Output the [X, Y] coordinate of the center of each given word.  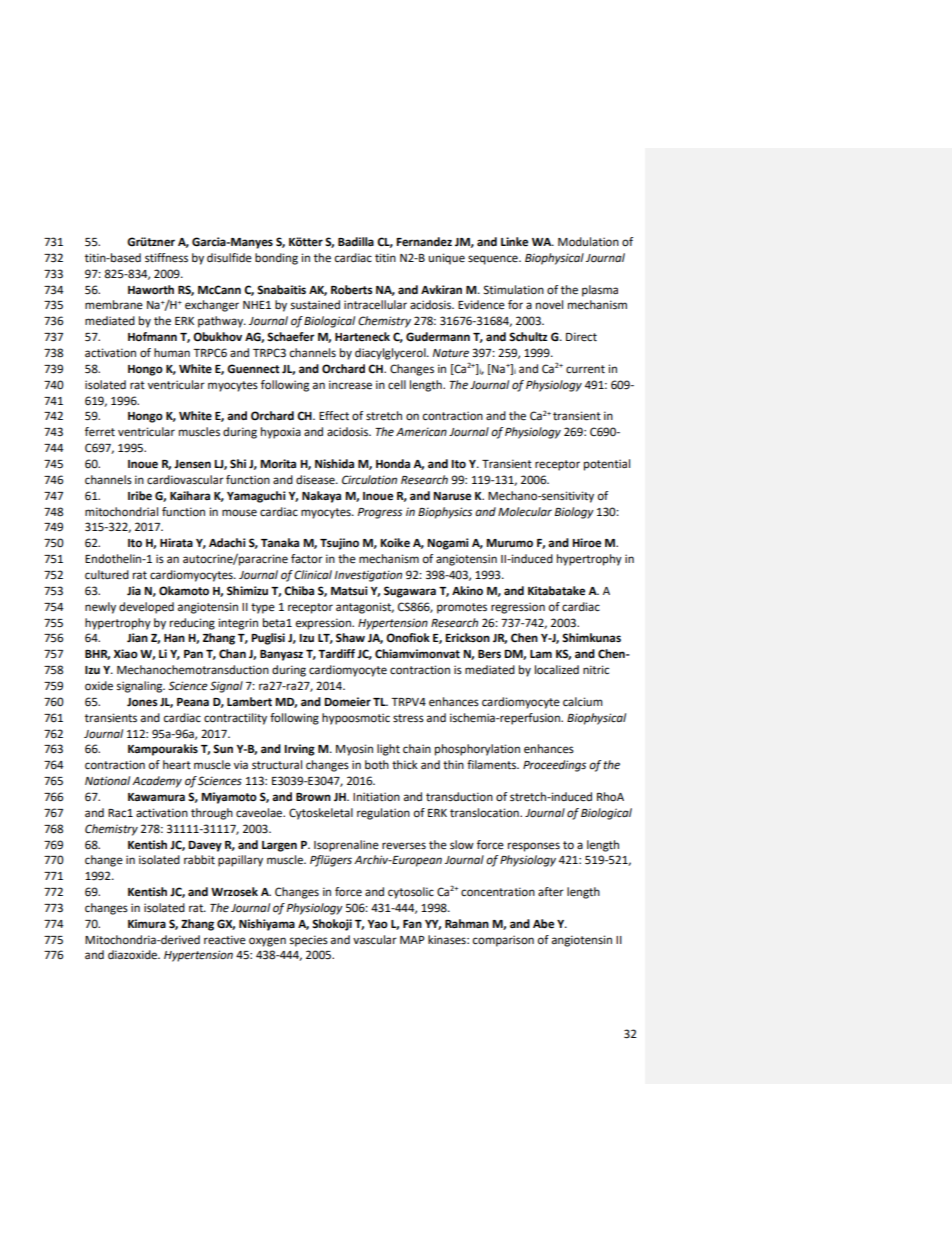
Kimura [147, 923]
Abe [543, 924]
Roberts [351, 290]
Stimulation [514, 290]
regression [518, 608]
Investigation [368, 576]
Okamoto [184, 591]
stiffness [166, 258]
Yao [378, 924]
